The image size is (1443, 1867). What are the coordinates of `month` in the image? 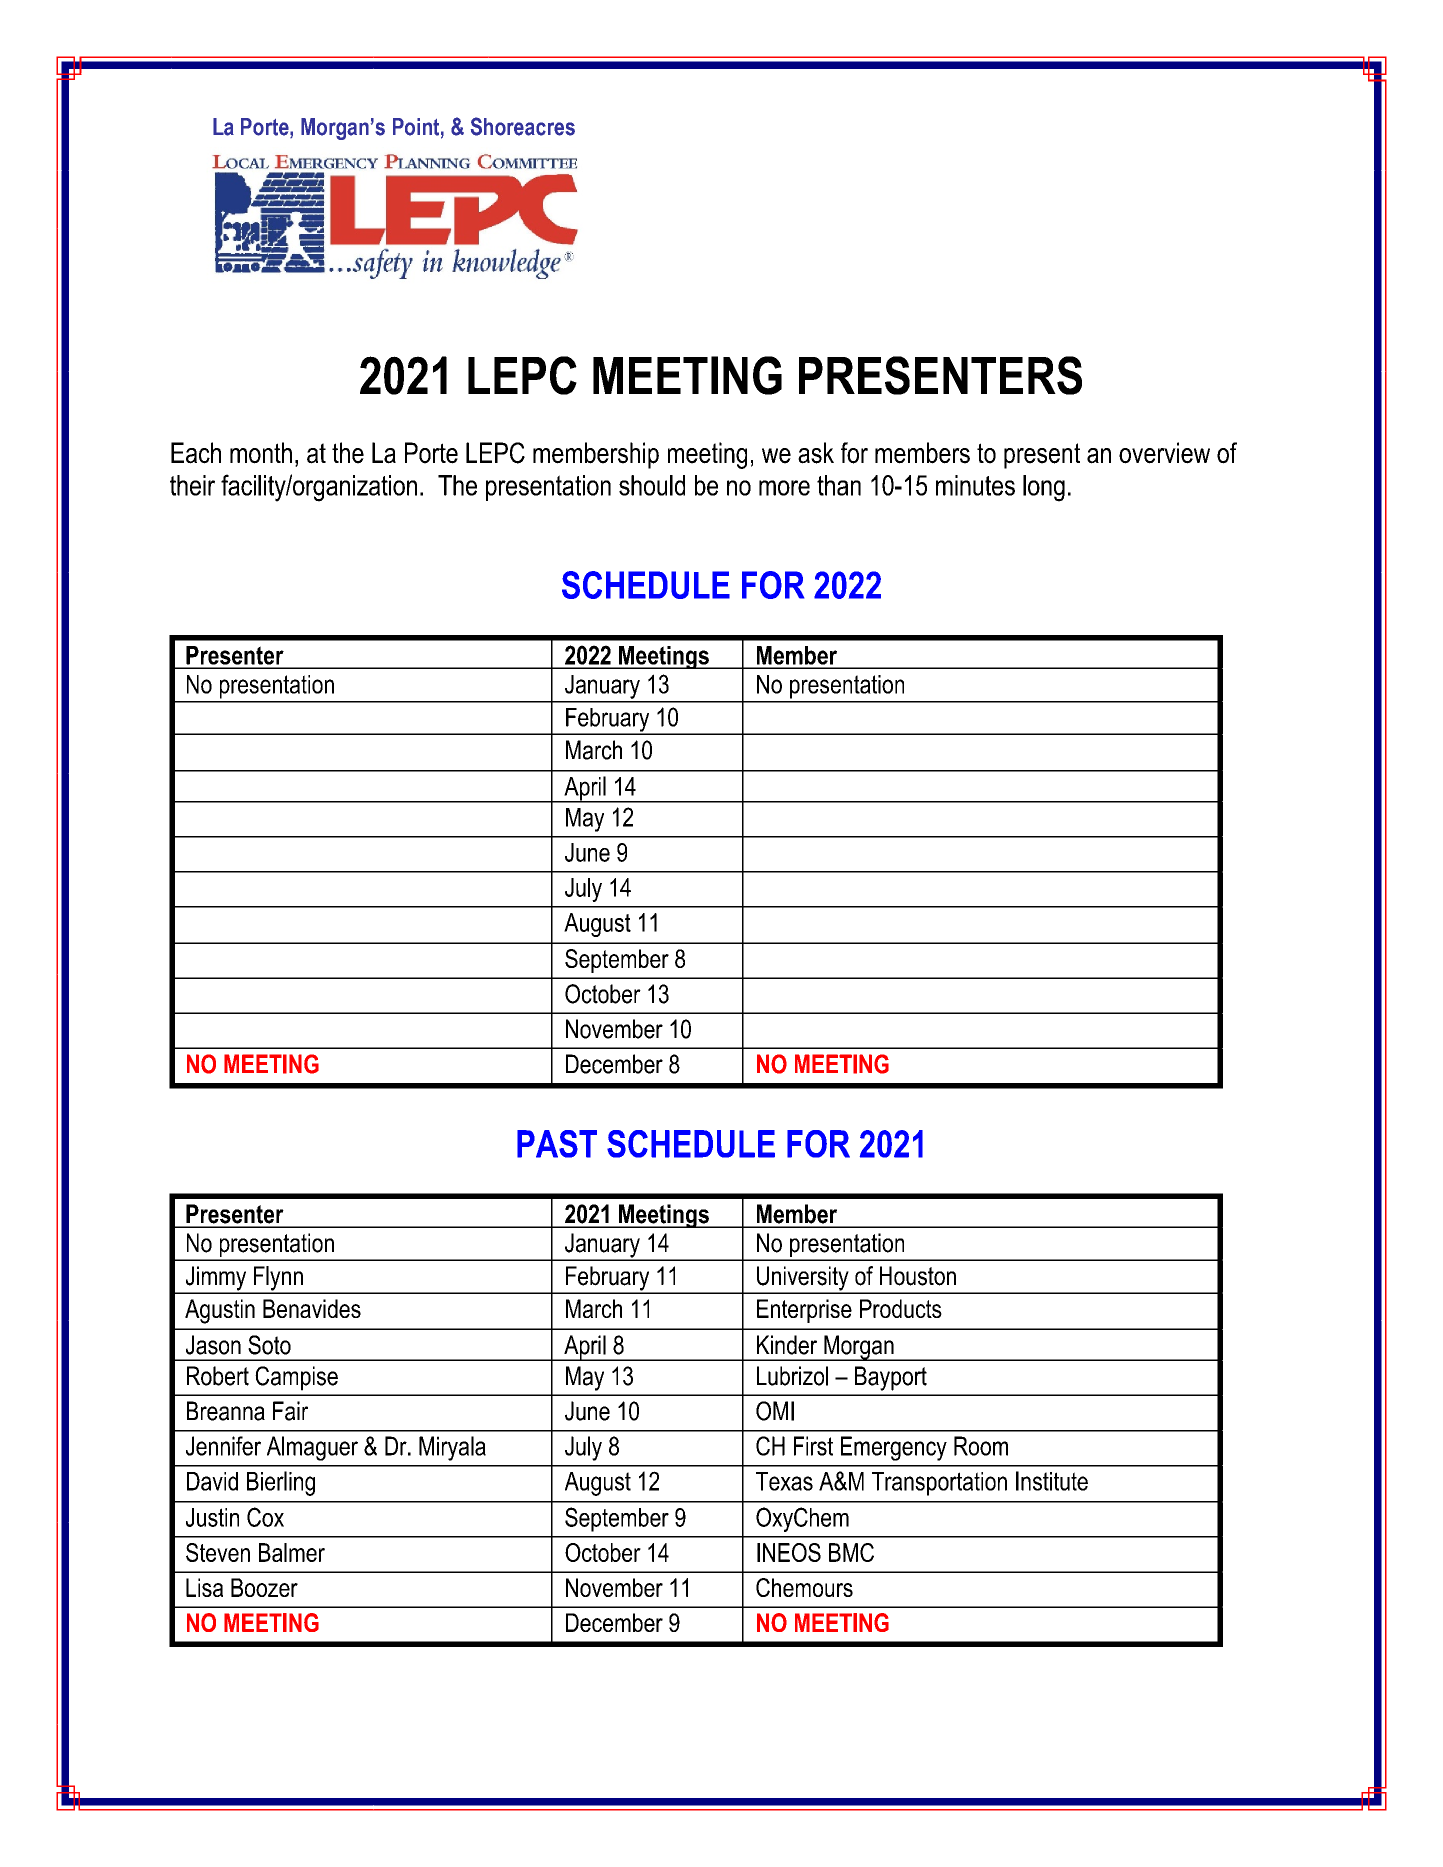 It's located at (261, 453).
